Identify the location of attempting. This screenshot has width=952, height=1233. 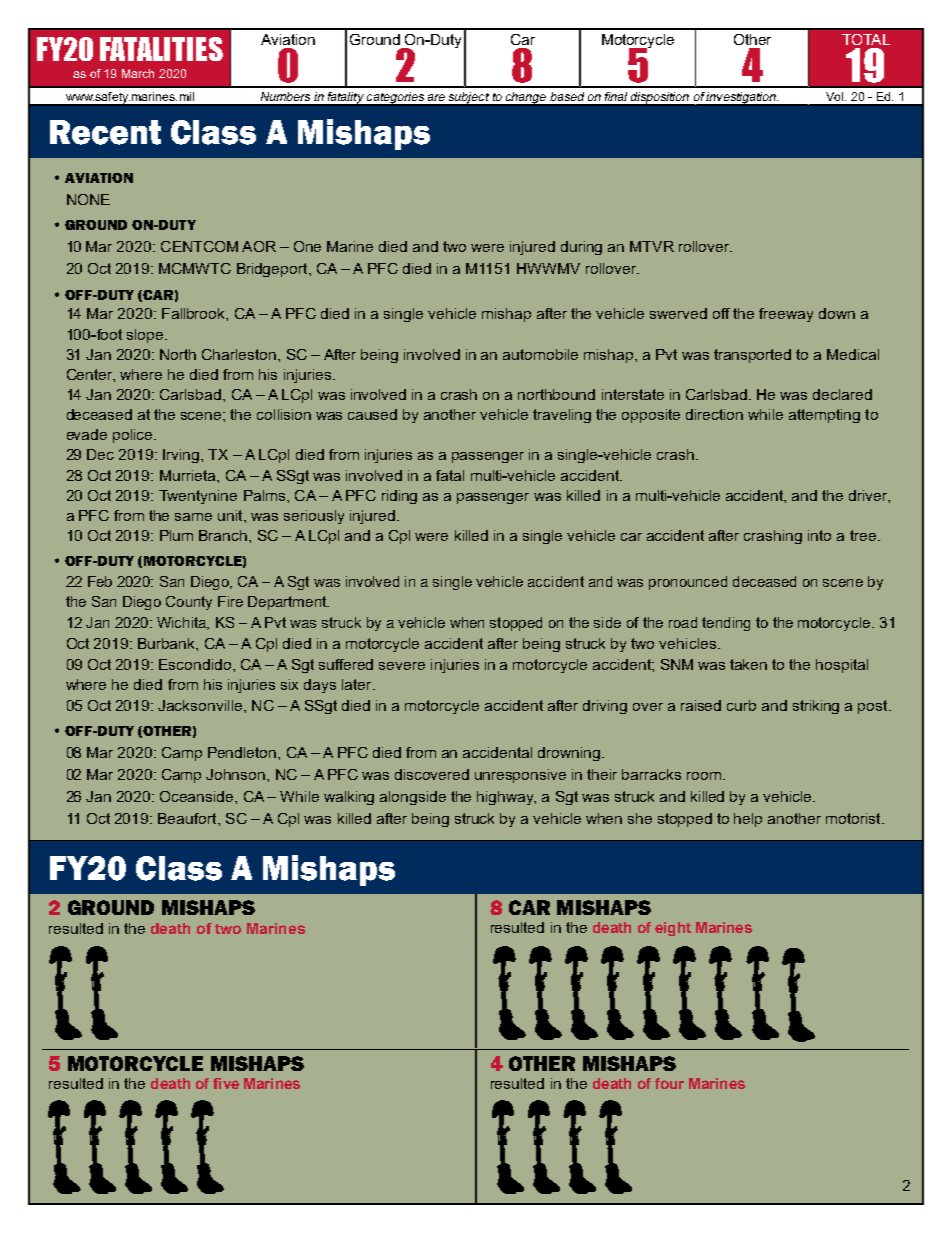
(824, 416).
